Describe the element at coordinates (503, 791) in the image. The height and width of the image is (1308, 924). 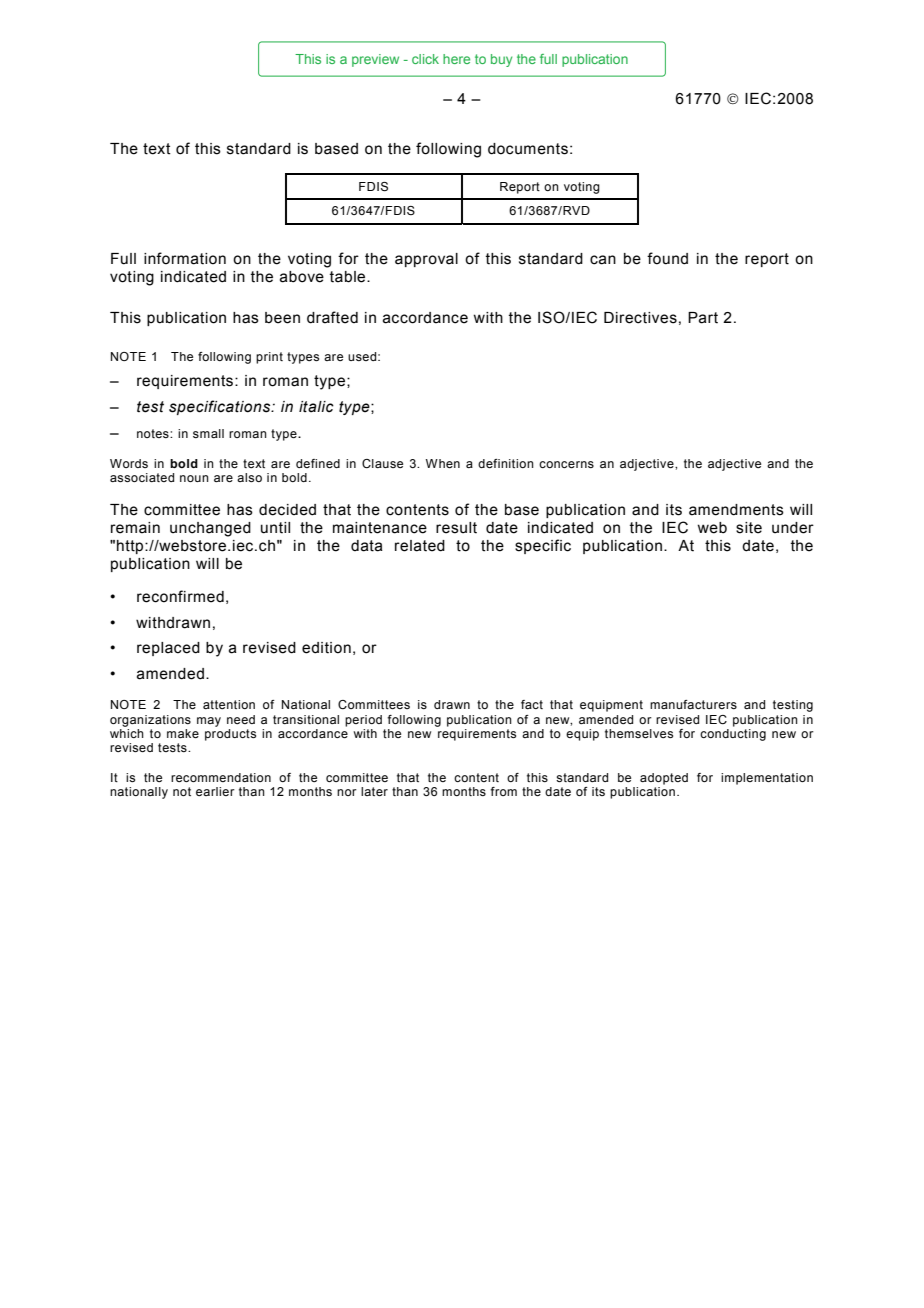
I see `from` at that location.
